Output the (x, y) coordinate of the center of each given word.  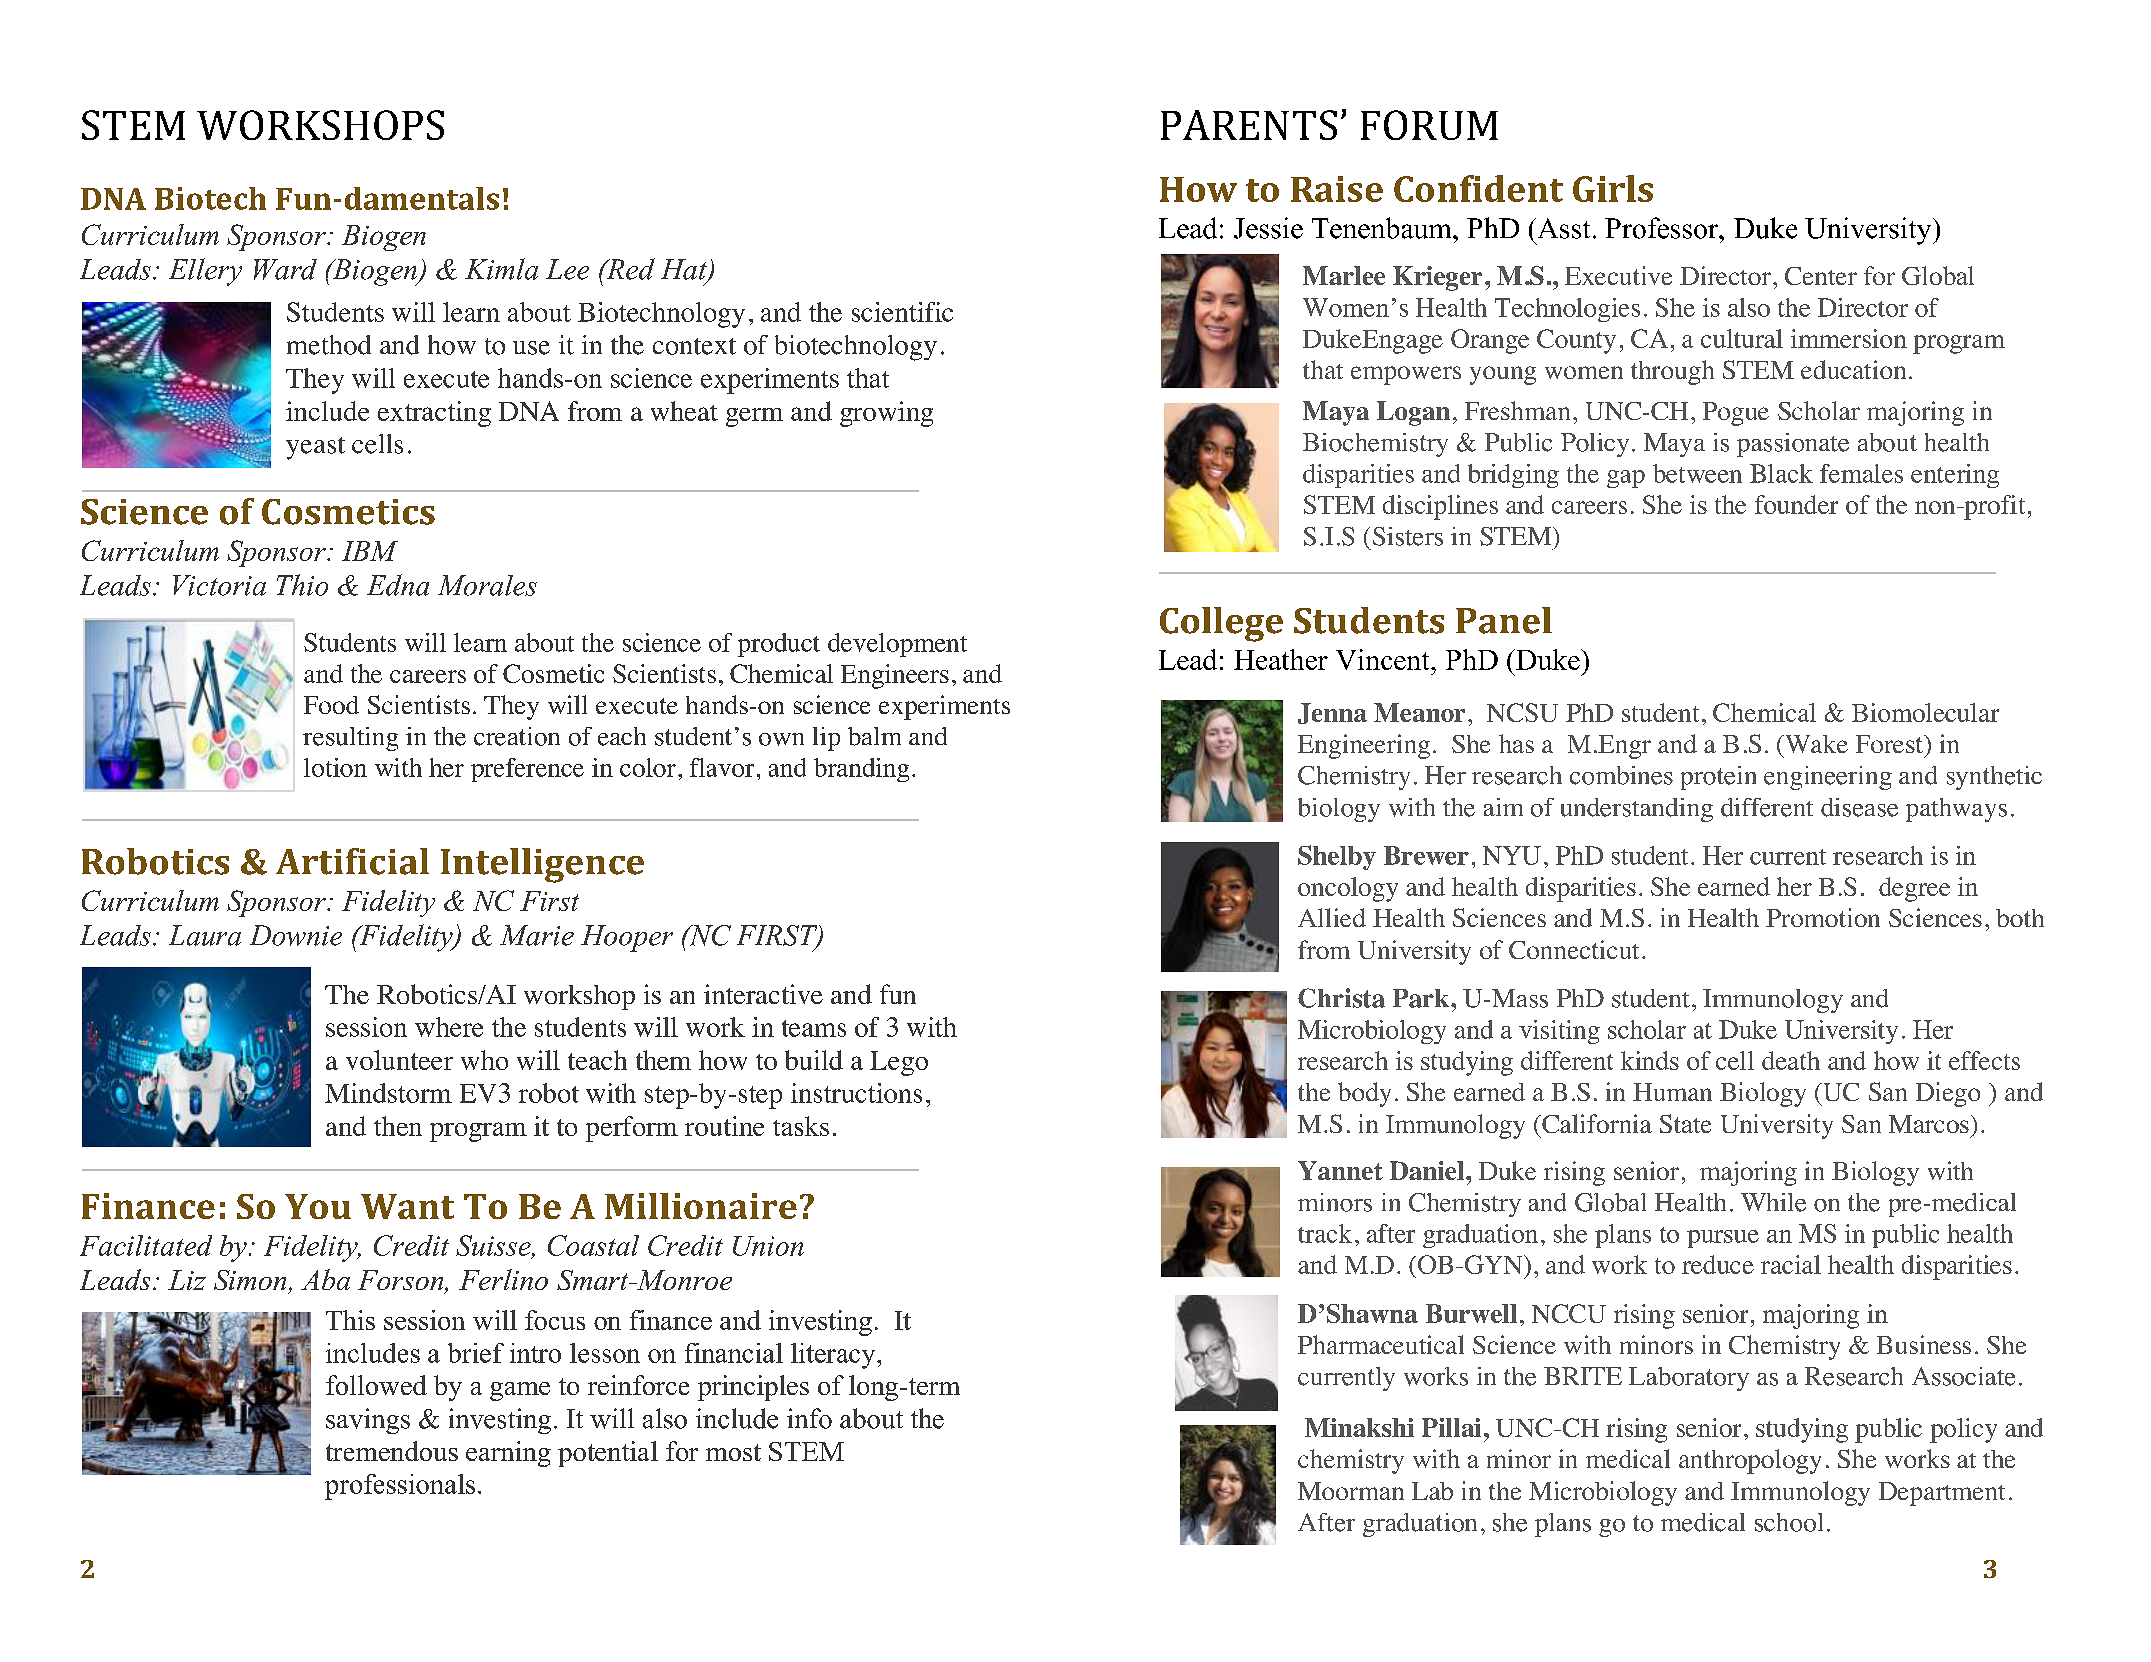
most (733, 1452)
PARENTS (1249, 125)
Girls (1613, 188)
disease (1859, 807)
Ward (285, 269)
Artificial (352, 861)
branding (861, 770)
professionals (400, 1487)
